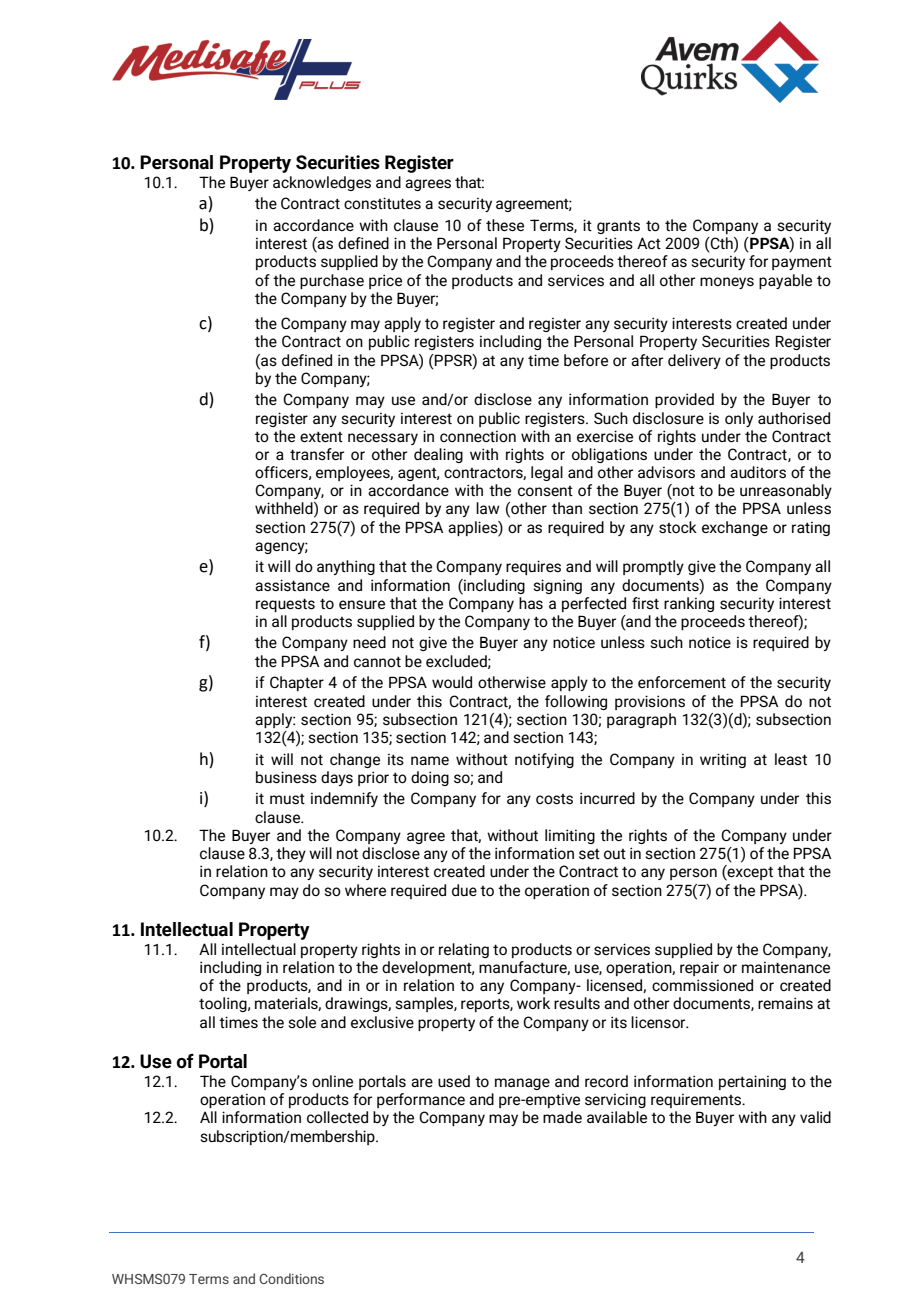 The width and height of the screenshot is (924, 1309). What do you see at coordinates (505, 225) in the screenshot?
I see `these` at bounding box center [505, 225].
